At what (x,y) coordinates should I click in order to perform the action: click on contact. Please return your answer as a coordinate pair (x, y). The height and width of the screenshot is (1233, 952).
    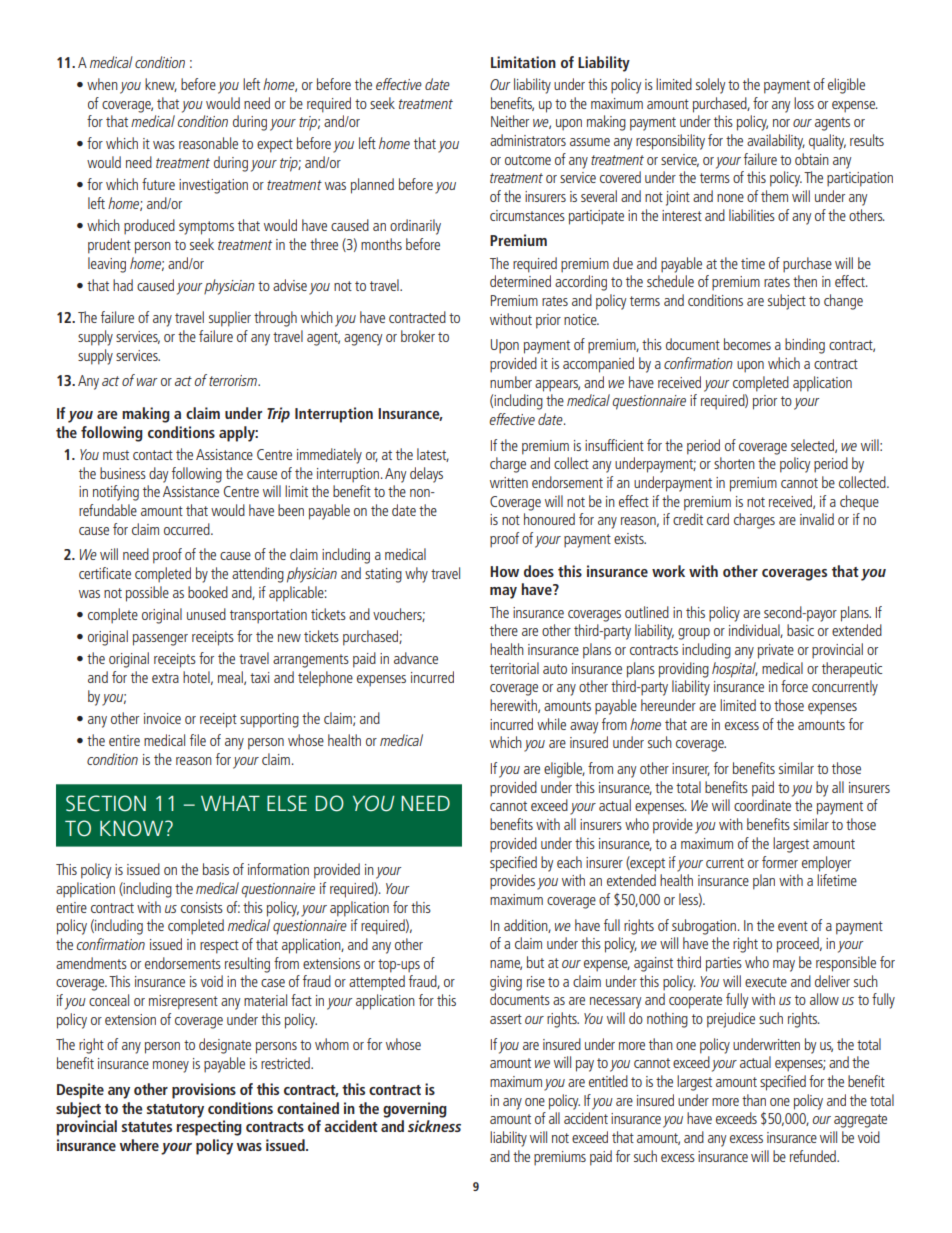
    Looking at the image, I should click on (153, 455).
